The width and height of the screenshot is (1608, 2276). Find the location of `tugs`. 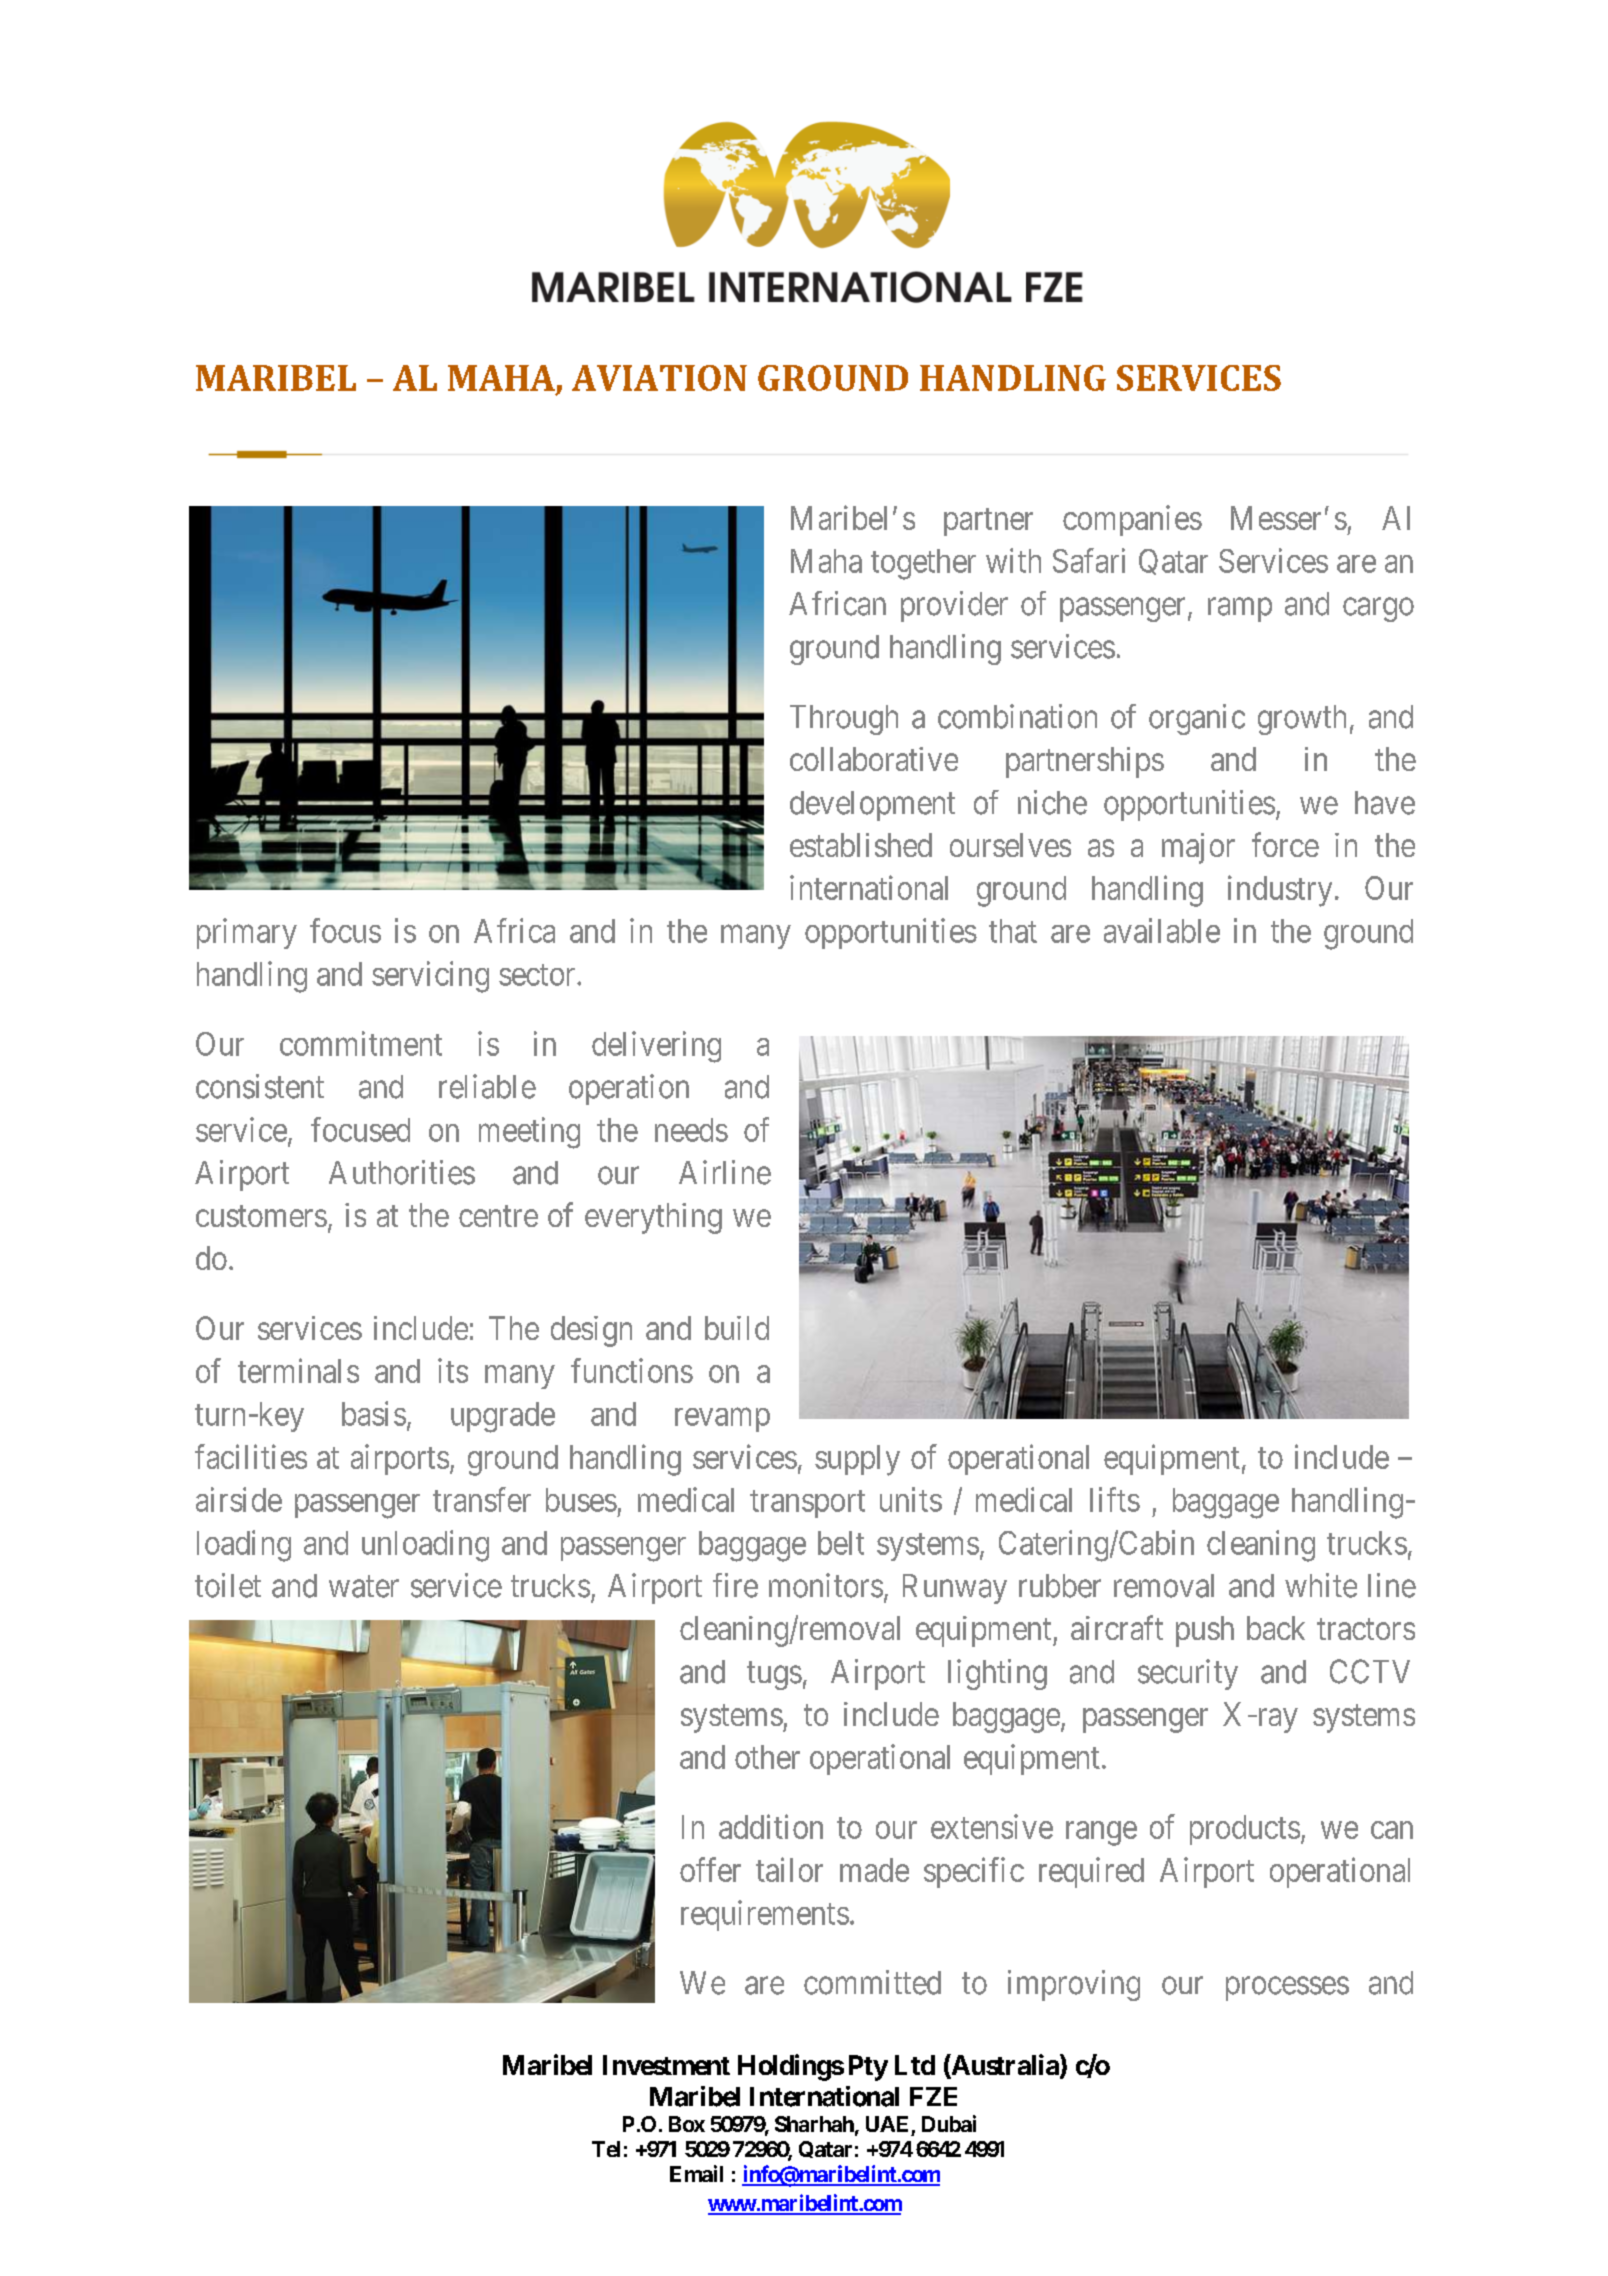

tugs is located at coordinates (774, 1676).
